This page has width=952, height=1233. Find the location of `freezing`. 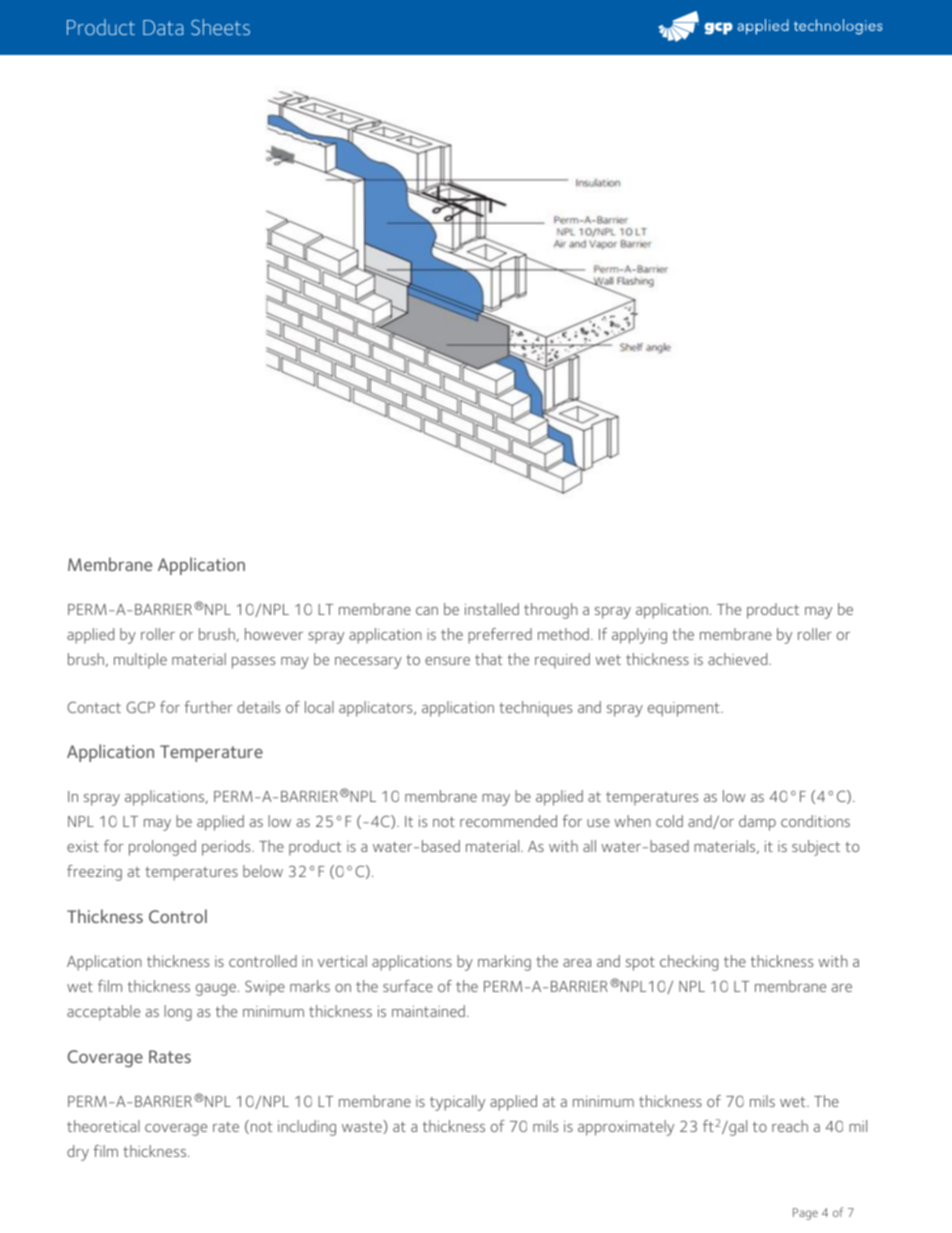

freezing is located at coordinates (94, 873).
